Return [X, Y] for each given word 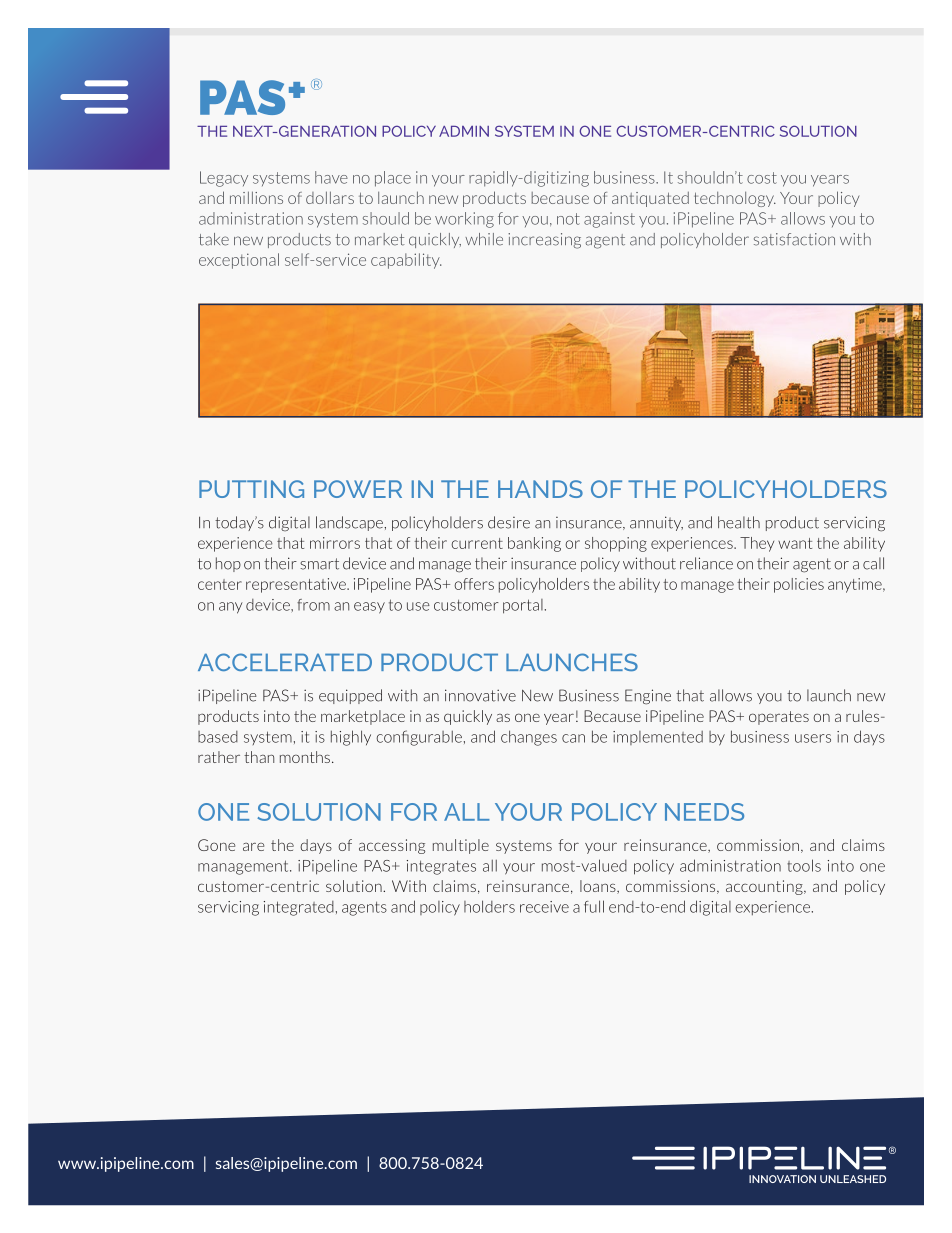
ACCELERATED [285, 662]
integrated [299, 908]
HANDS [540, 489]
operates [779, 718]
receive [544, 907]
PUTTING [251, 489]
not [568, 219]
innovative [480, 695]
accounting [765, 887]
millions [256, 197]
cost [762, 178]
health [739, 522]
